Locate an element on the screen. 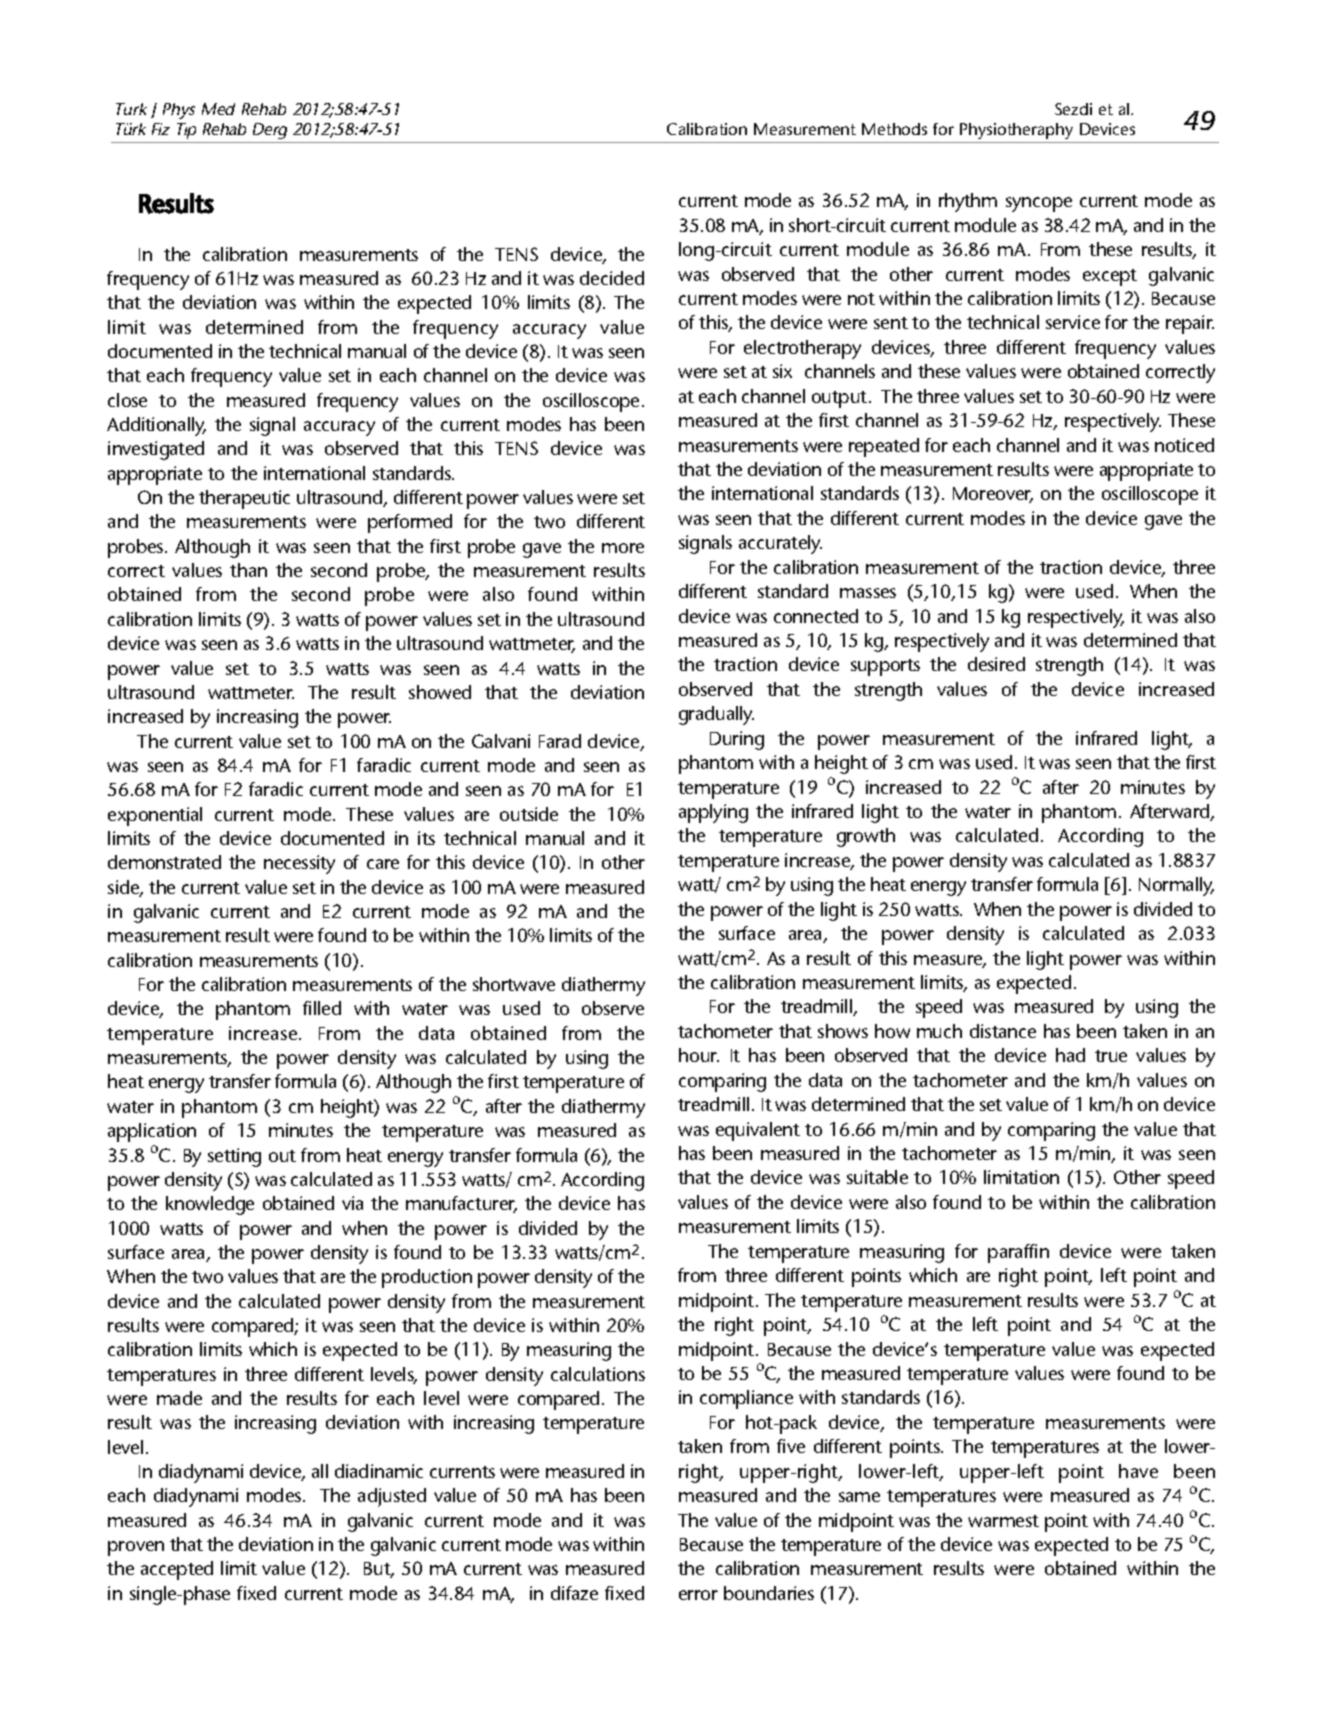  accurately is located at coordinates (780, 544).
